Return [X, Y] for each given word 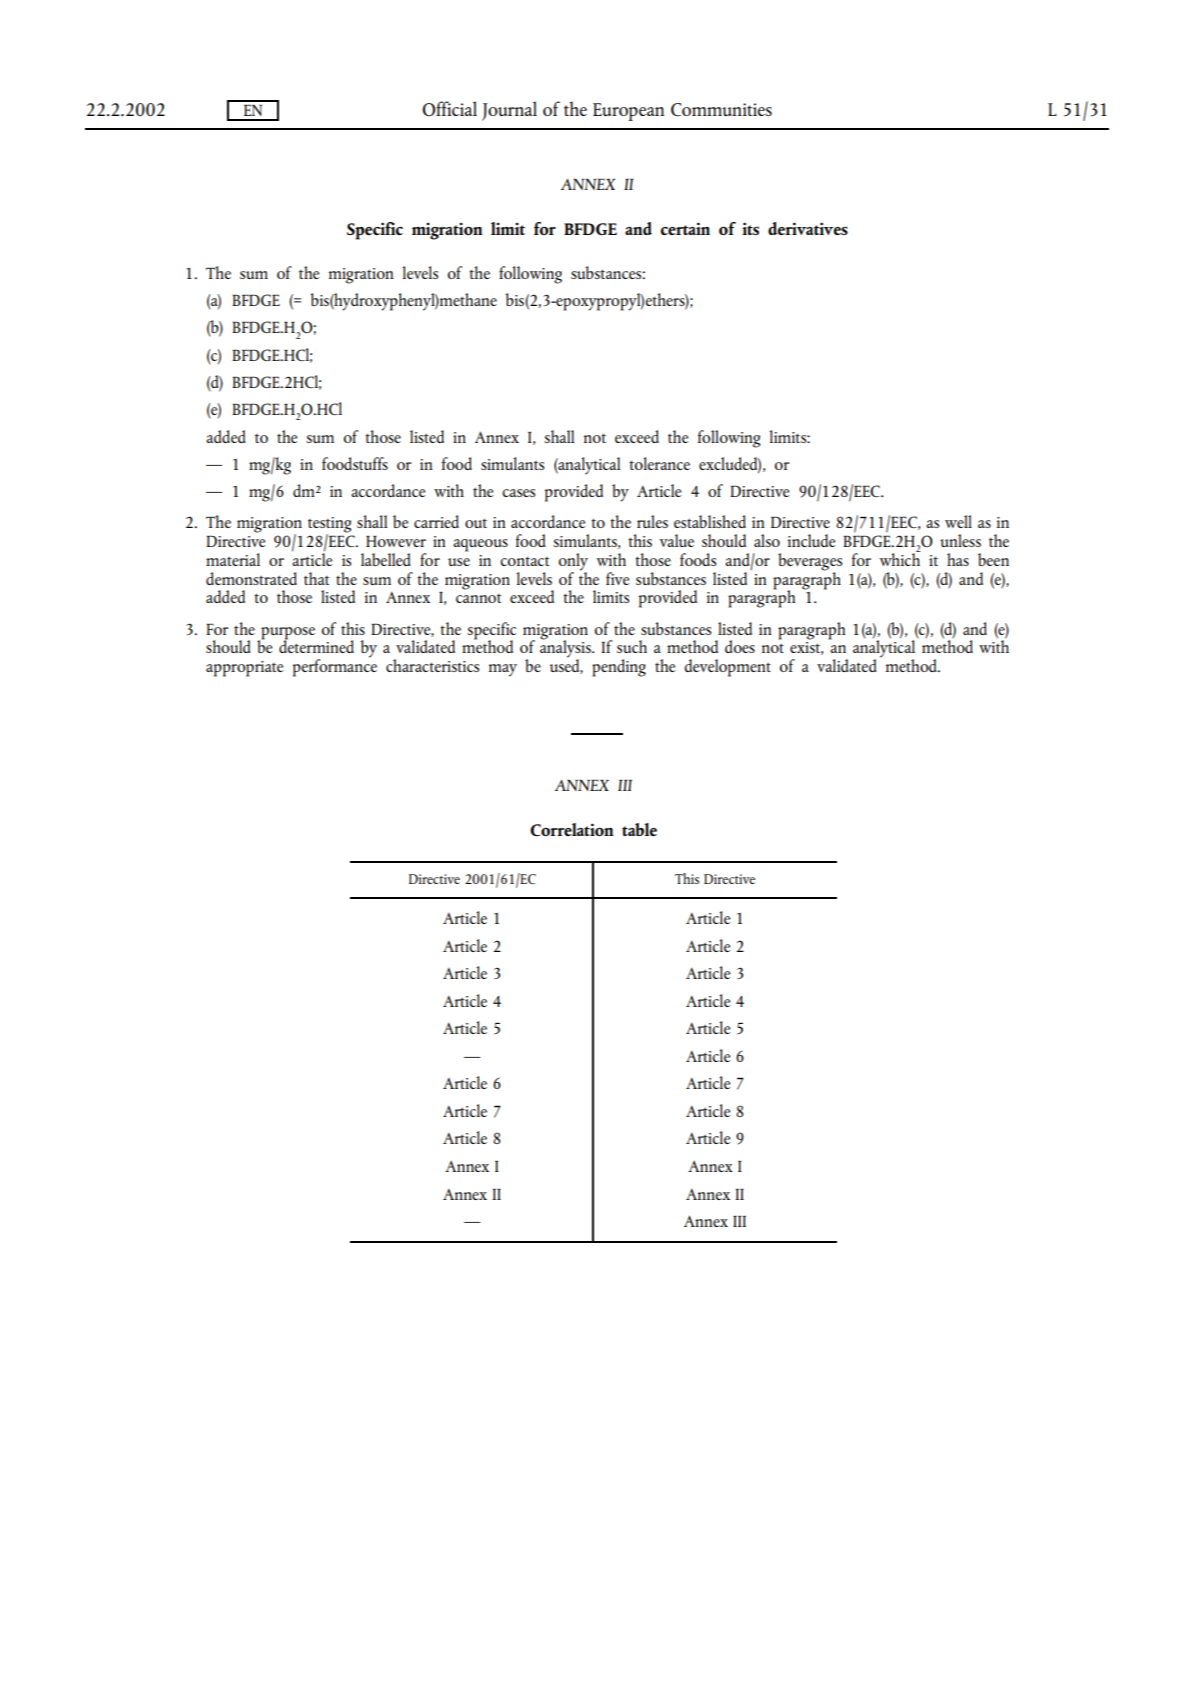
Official [450, 108]
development [727, 668]
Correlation [572, 829]
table [639, 829]
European [628, 112]
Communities [721, 109]
